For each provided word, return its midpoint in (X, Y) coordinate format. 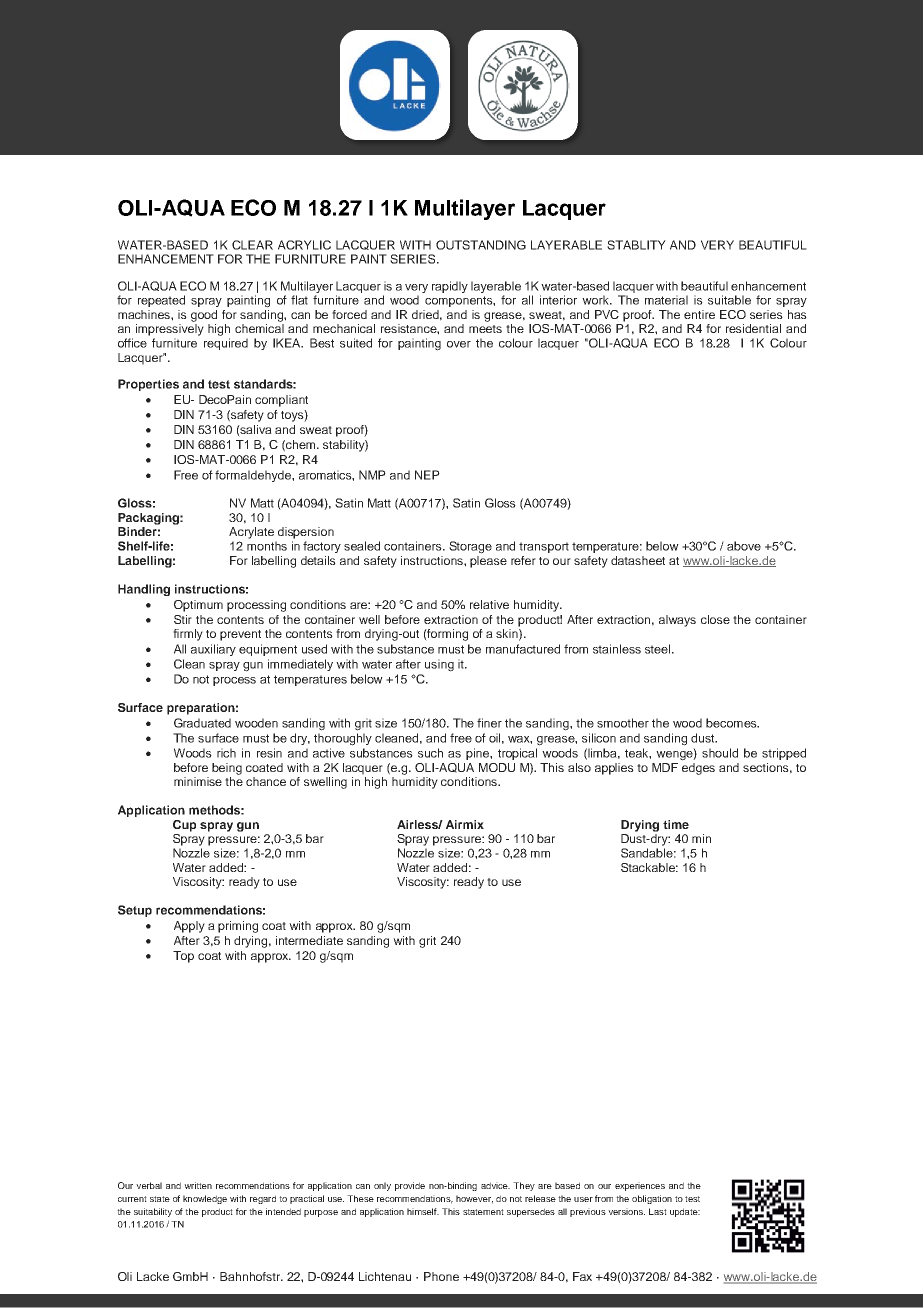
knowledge (205, 1199)
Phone (441, 1276)
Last (658, 1211)
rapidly (450, 287)
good (204, 316)
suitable (729, 300)
